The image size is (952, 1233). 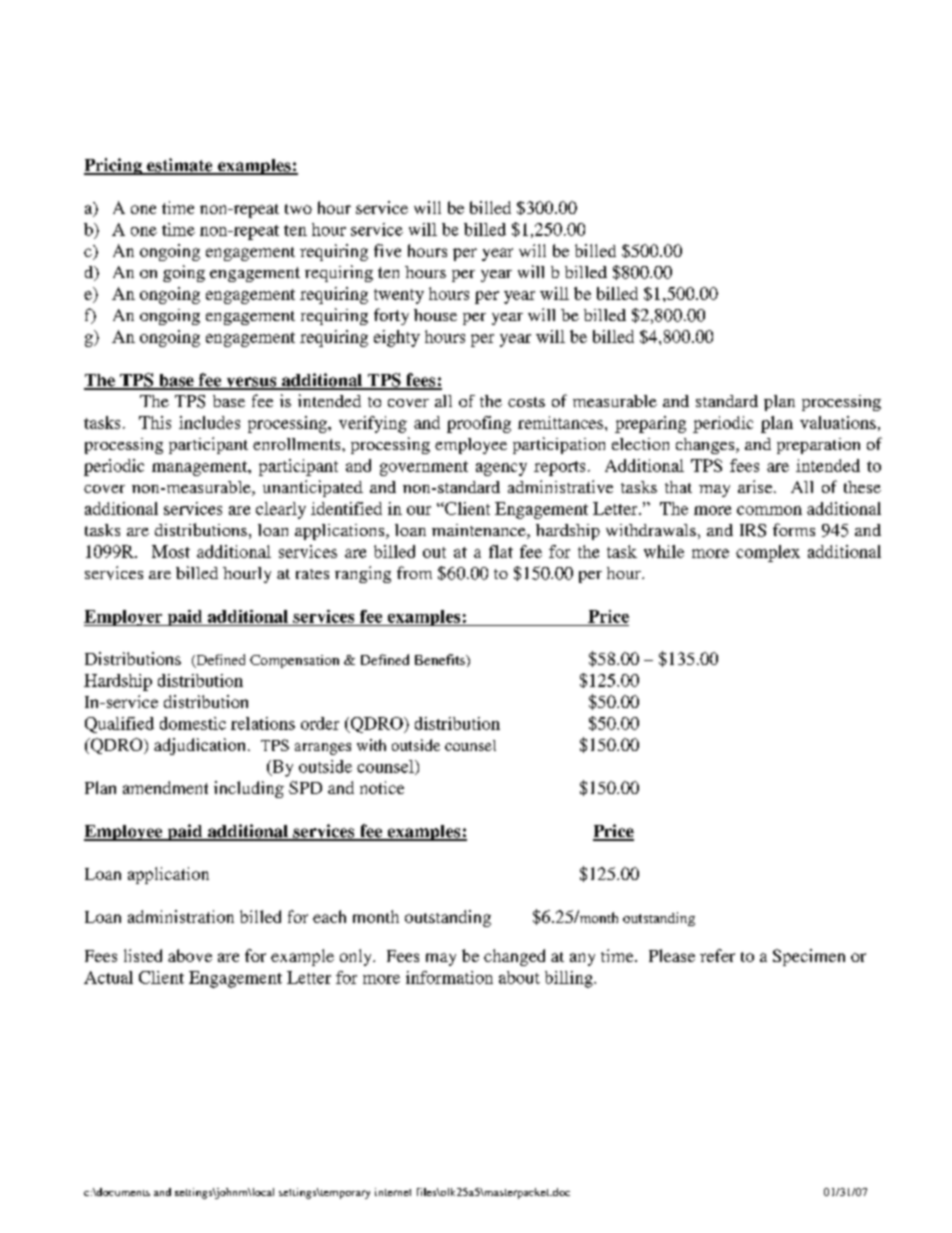 What do you see at coordinates (441, 659) in the screenshot?
I see `Benefits` at bounding box center [441, 659].
